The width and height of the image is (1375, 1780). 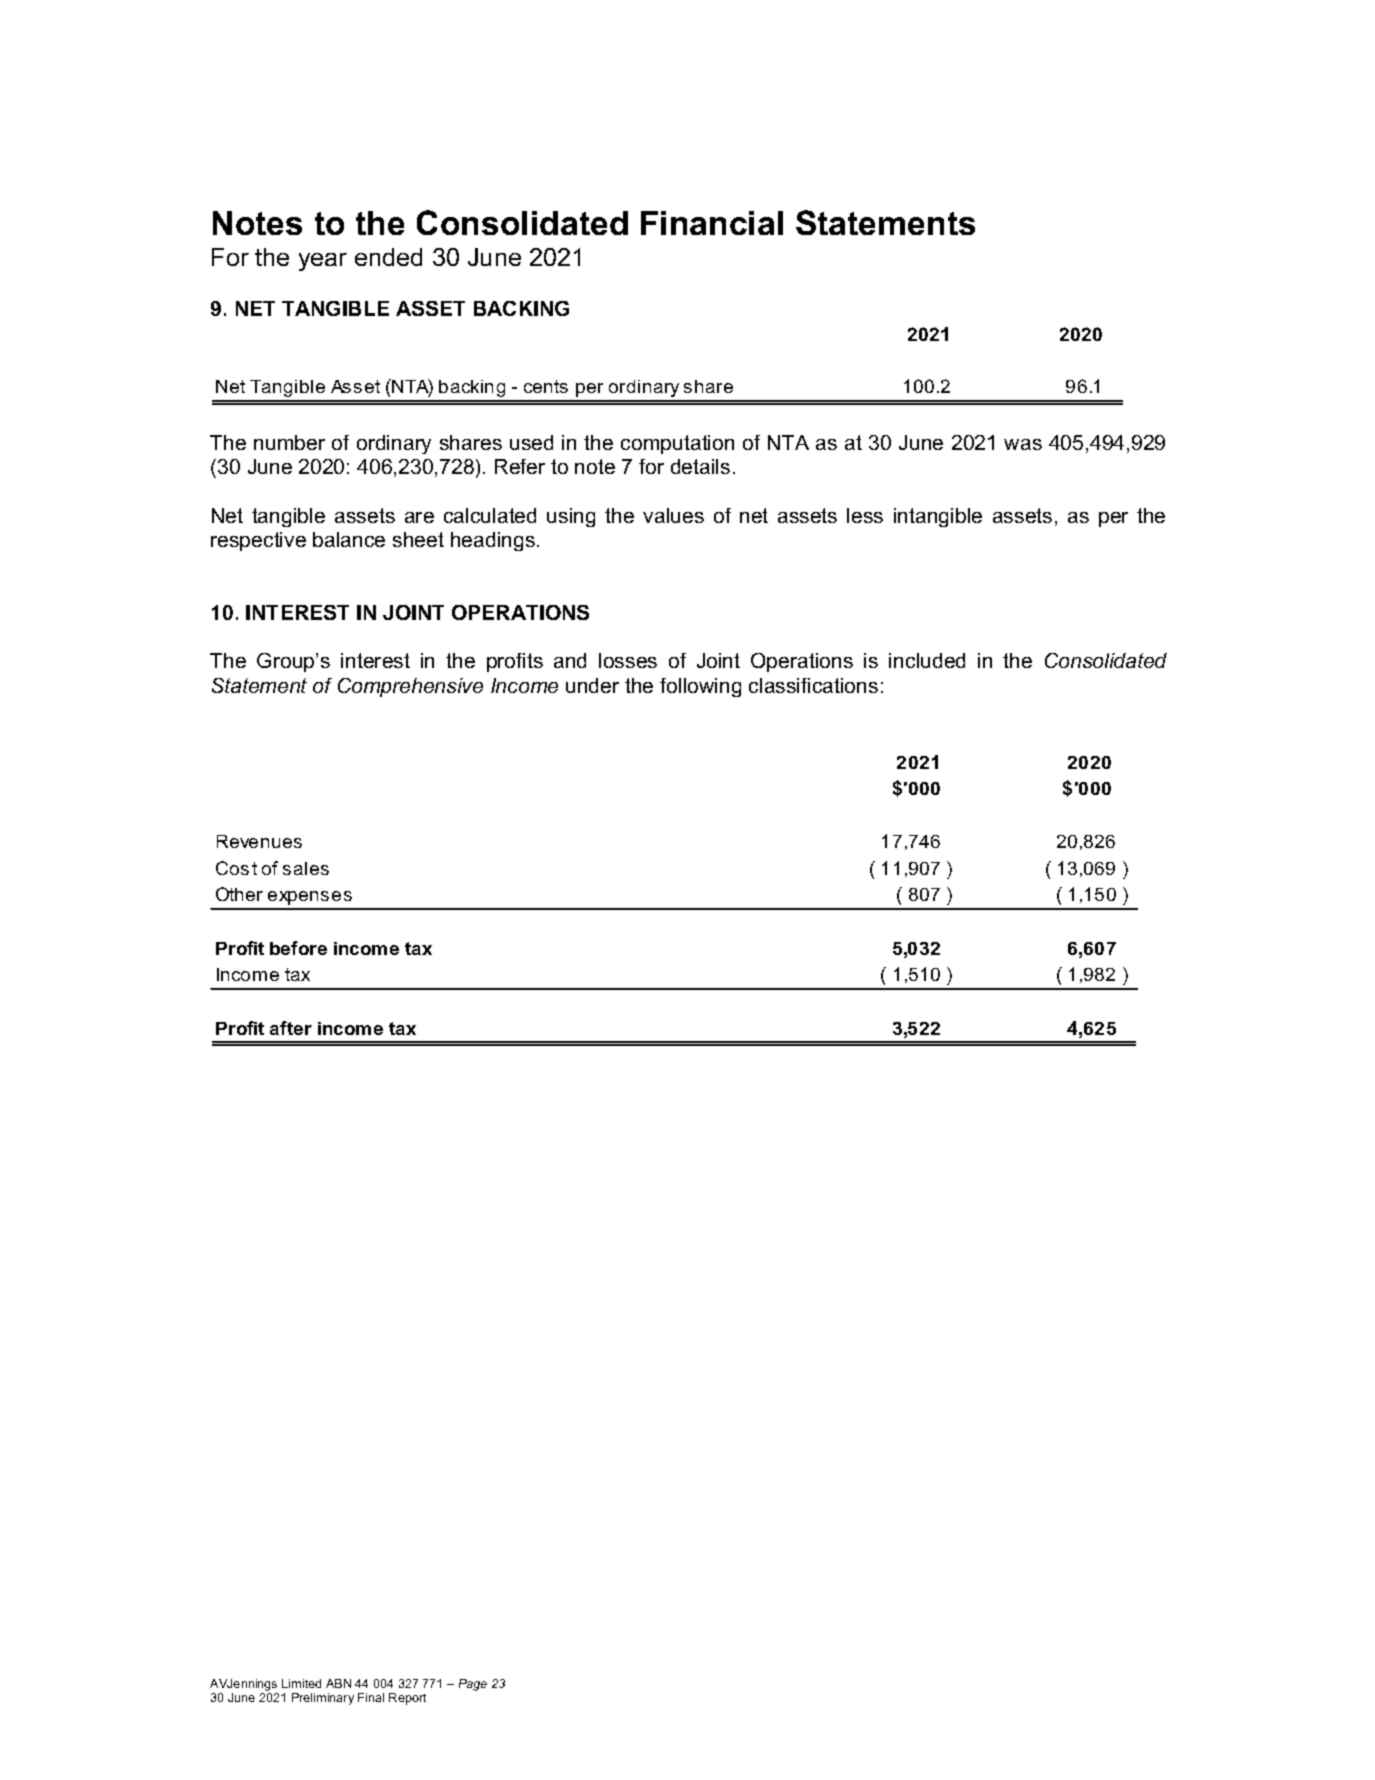 What do you see at coordinates (323, 262) in the image?
I see `year` at bounding box center [323, 262].
